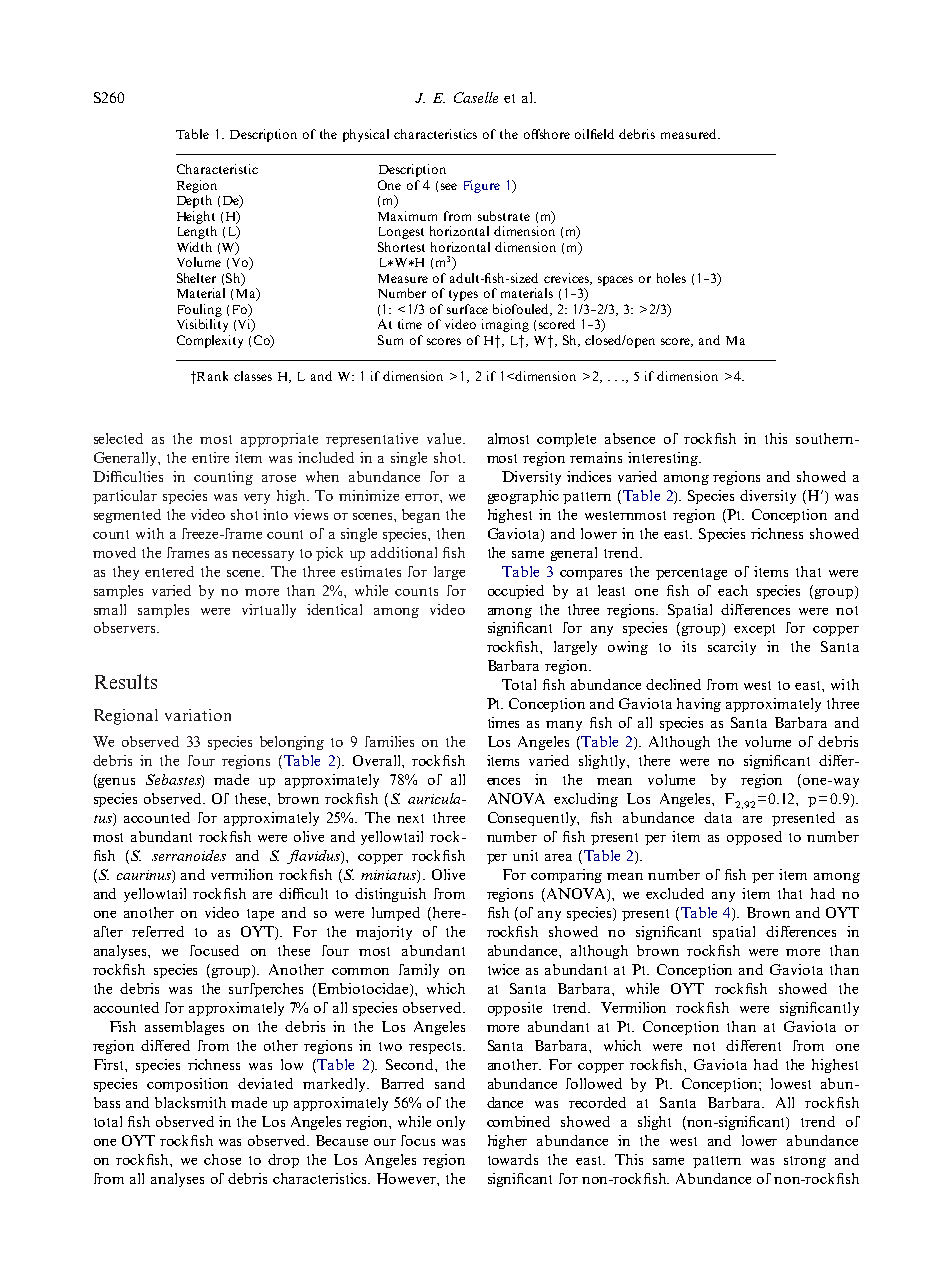 The height and width of the page is (1288, 932). What do you see at coordinates (190, 1102) in the page?
I see `blacksmith` at bounding box center [190, 1102].
